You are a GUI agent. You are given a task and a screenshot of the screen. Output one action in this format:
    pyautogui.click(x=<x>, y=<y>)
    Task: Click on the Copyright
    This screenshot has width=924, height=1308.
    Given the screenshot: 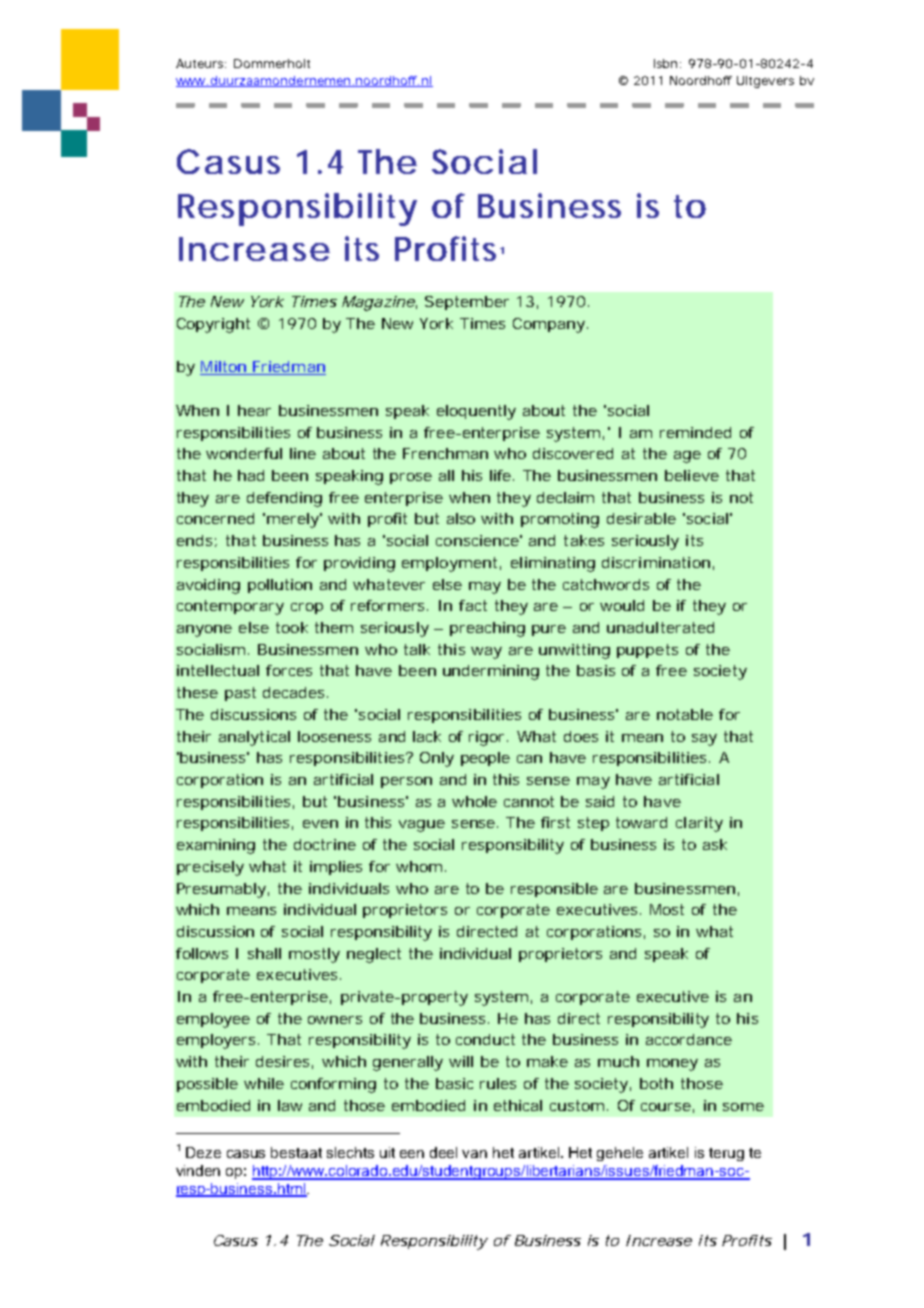 What is the action you would take?
    pyautogui.click(x=213, y=325)
